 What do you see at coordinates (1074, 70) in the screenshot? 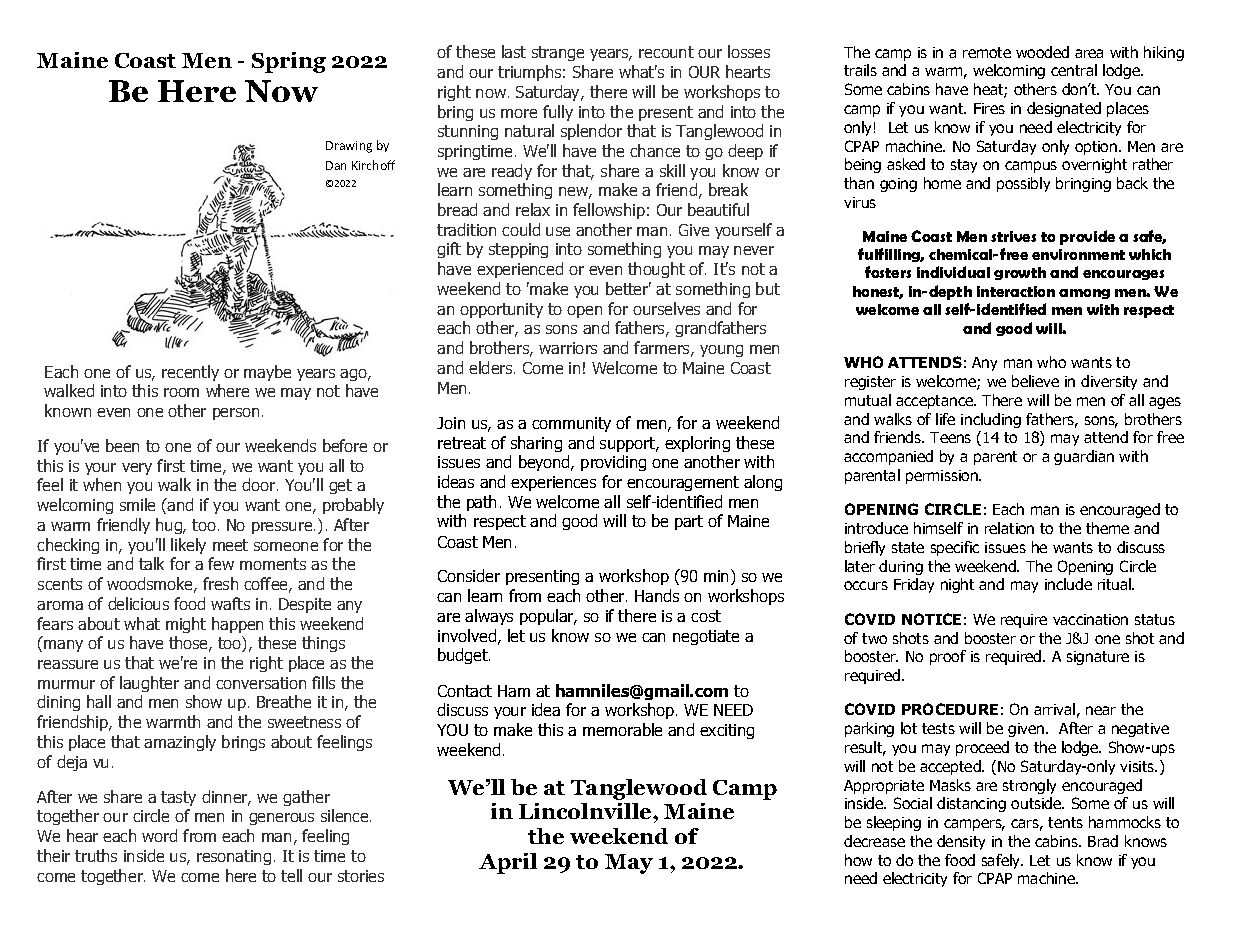
I see `central` at bounding box center [1074, 70].
